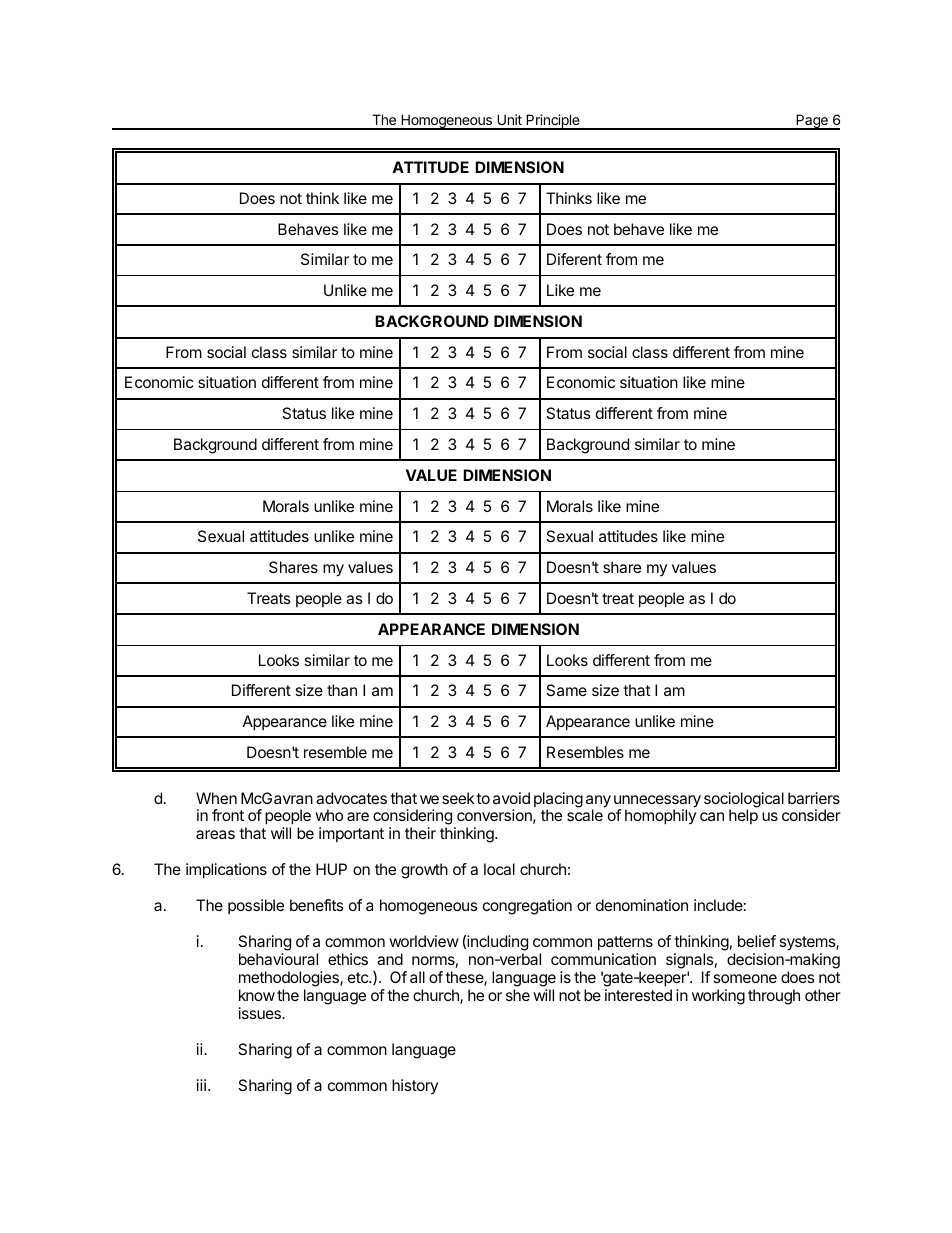 Image resolution: width=952 pixels, height=1233 pixels. I want to click on local, so click(499, 869).
